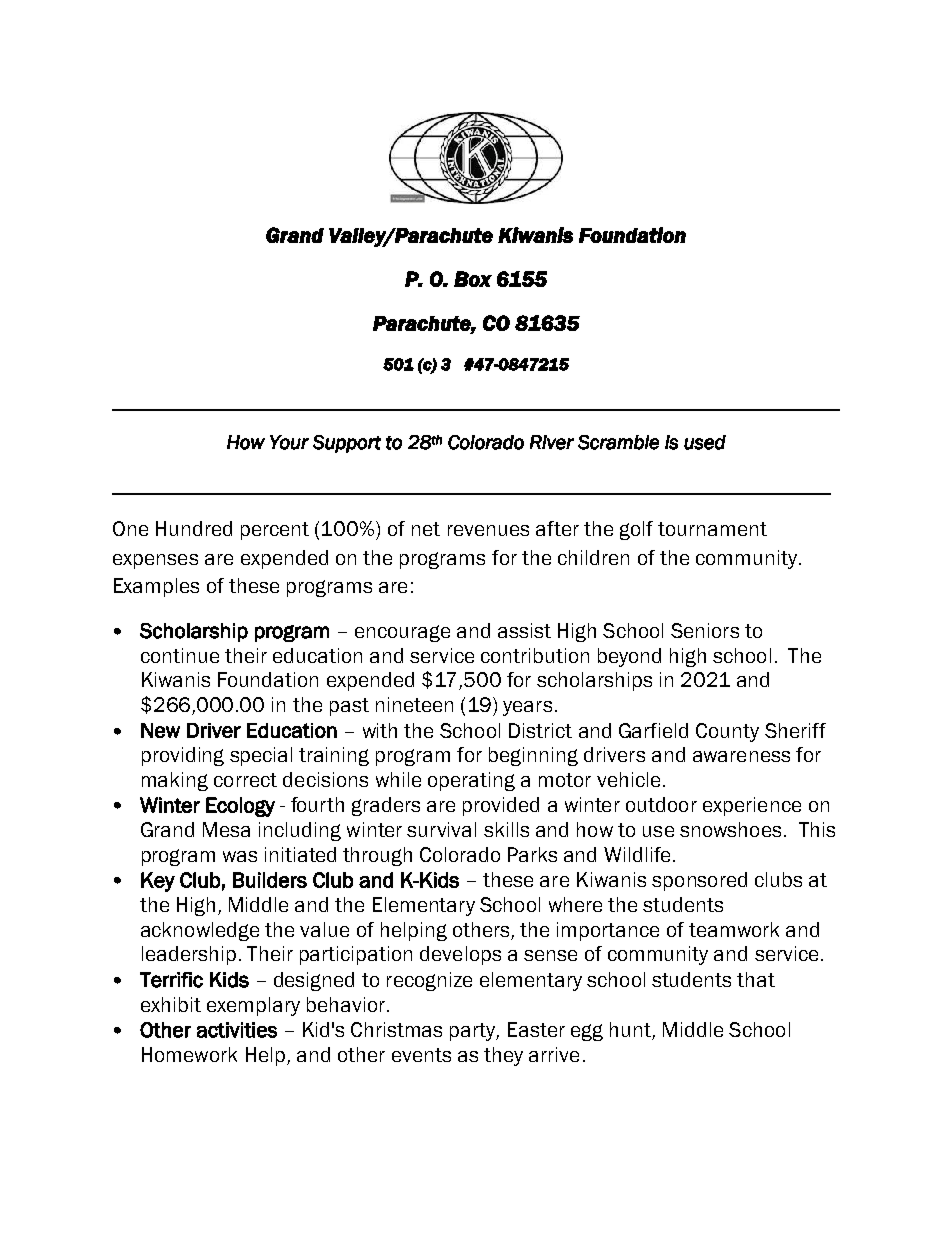 This page has height=1233, width=952. I want to click on experience, so click(752, 806).
